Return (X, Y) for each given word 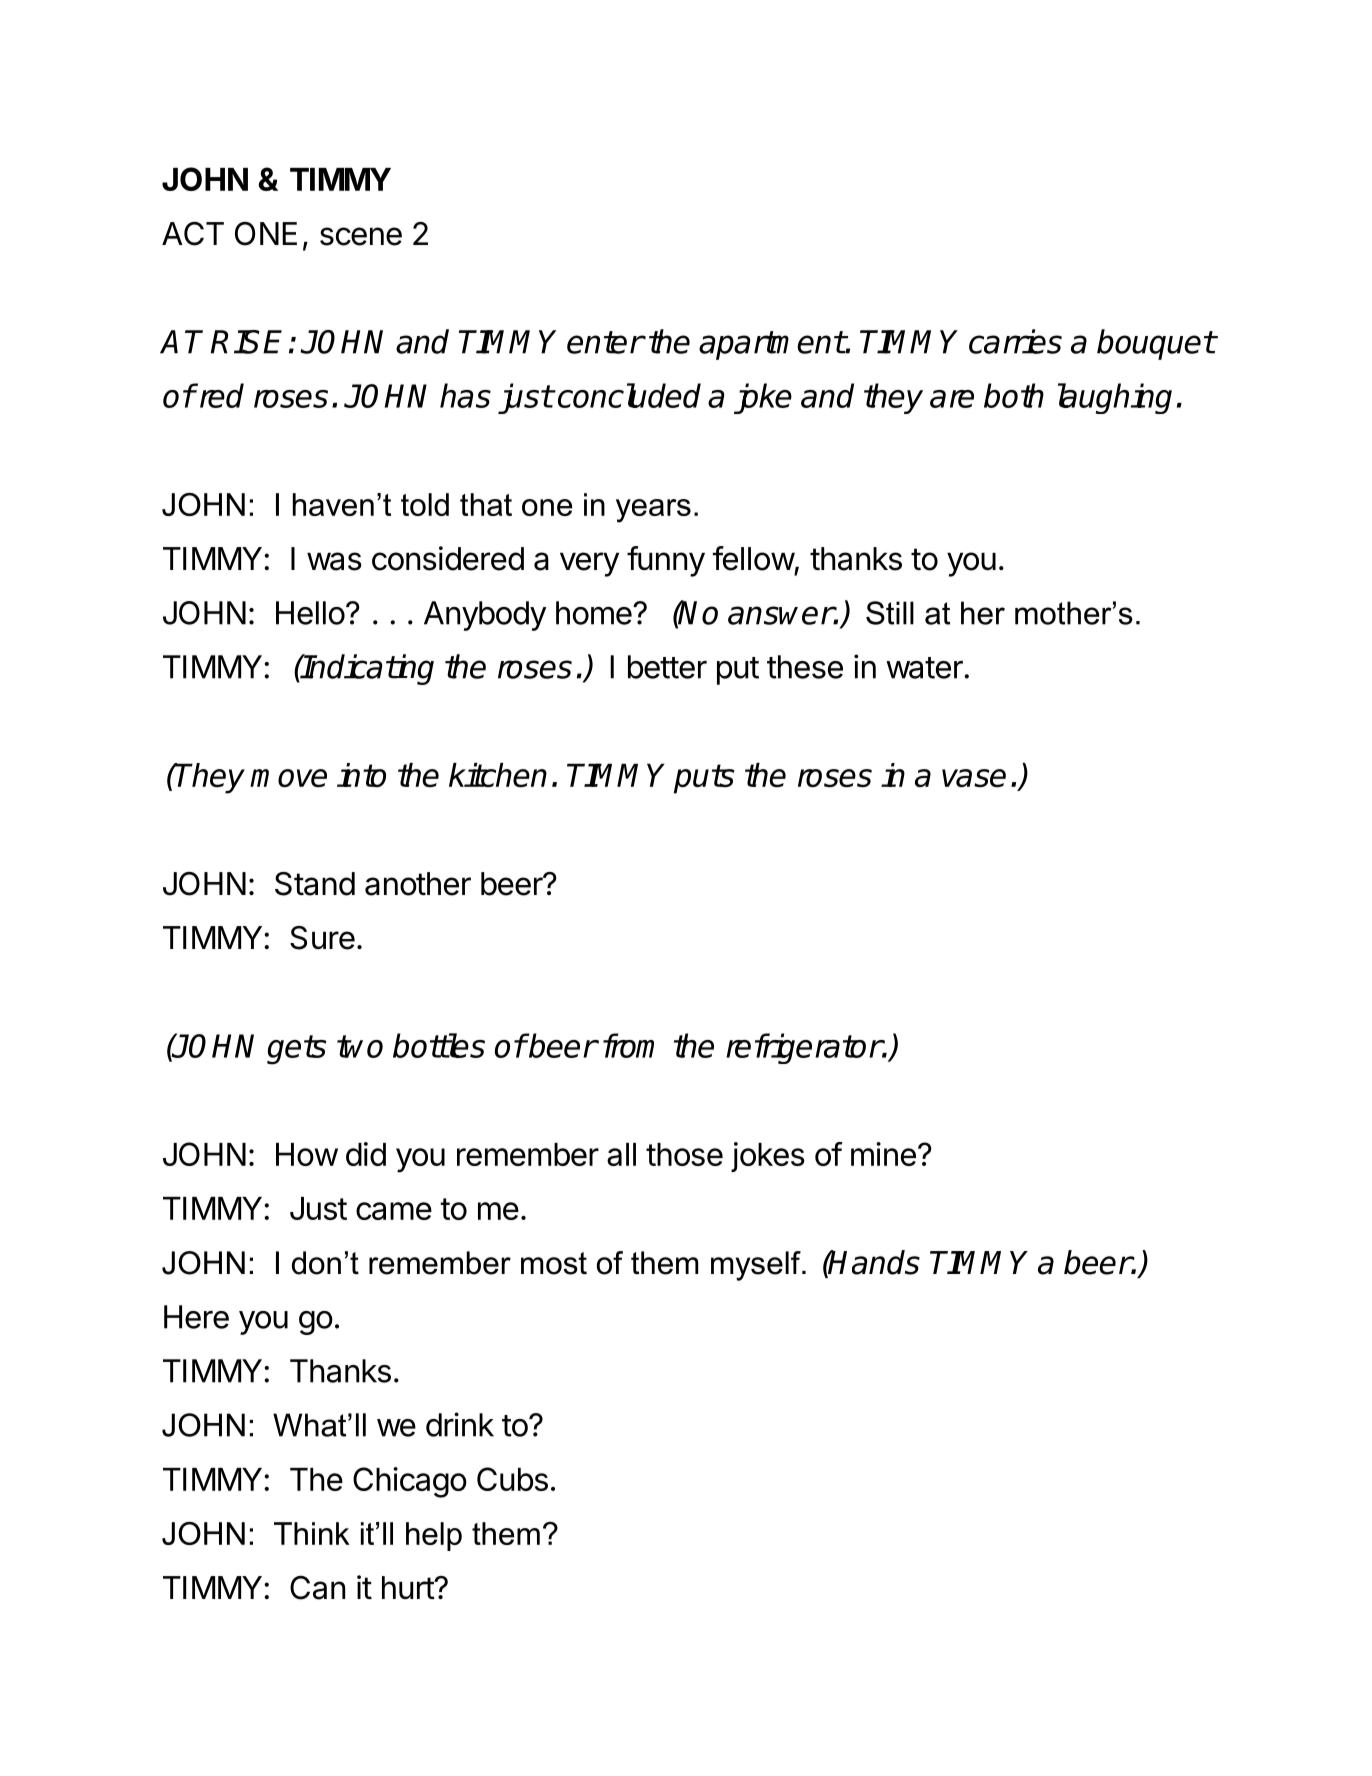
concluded (628, 395)
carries (1015, 341)
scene (361, 236)
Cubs (512, 1479)
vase (974, 778)
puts (704, 779)
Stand (315, 884)
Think (312, 1533)
